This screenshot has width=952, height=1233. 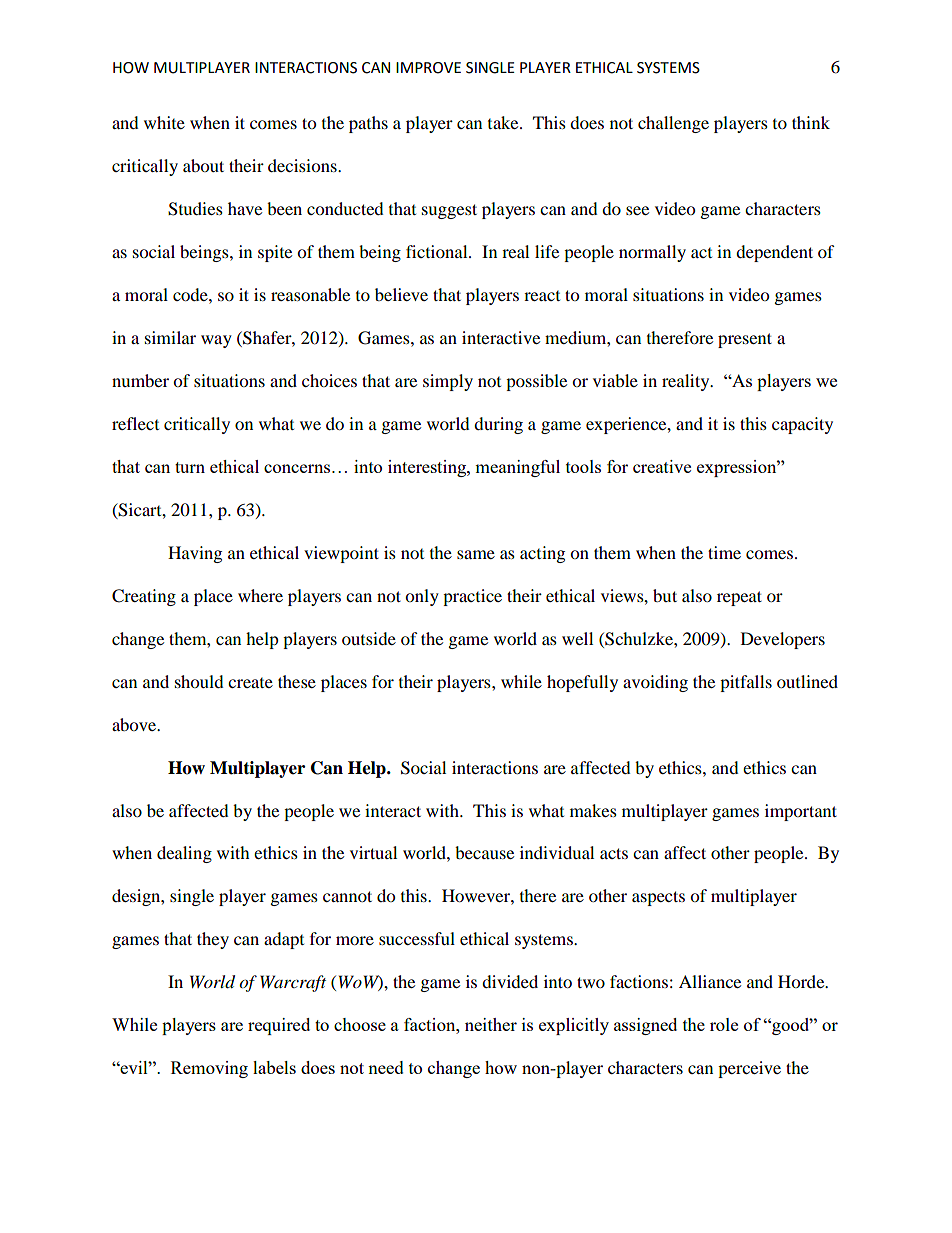 I want to click on should, so click(x=199, y=681).
